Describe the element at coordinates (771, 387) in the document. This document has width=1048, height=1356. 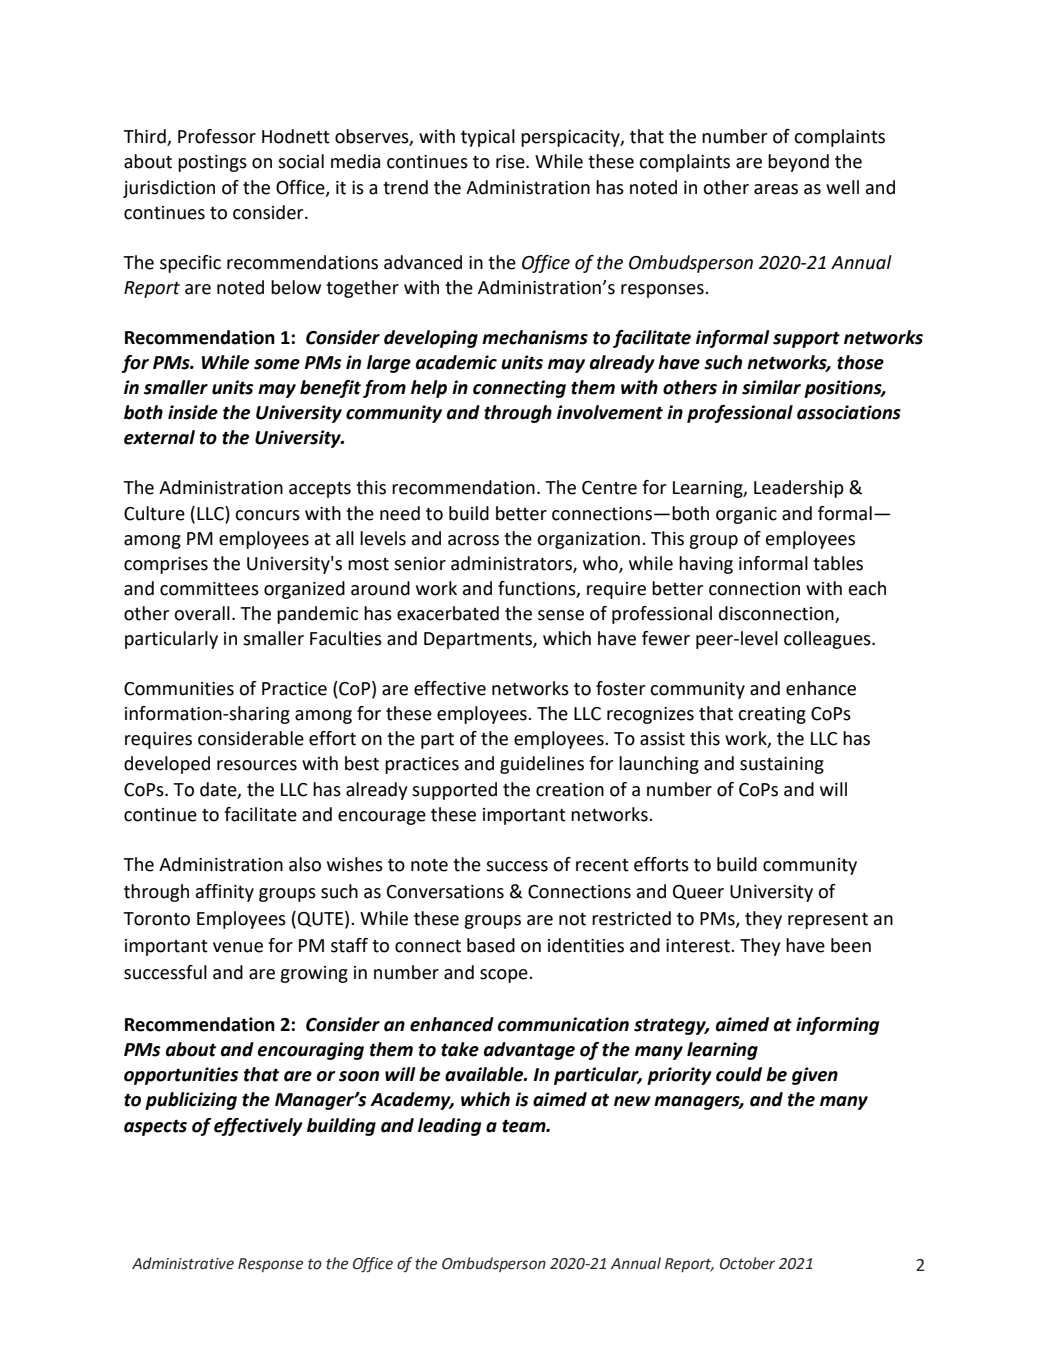
I see `similar` at that location.
